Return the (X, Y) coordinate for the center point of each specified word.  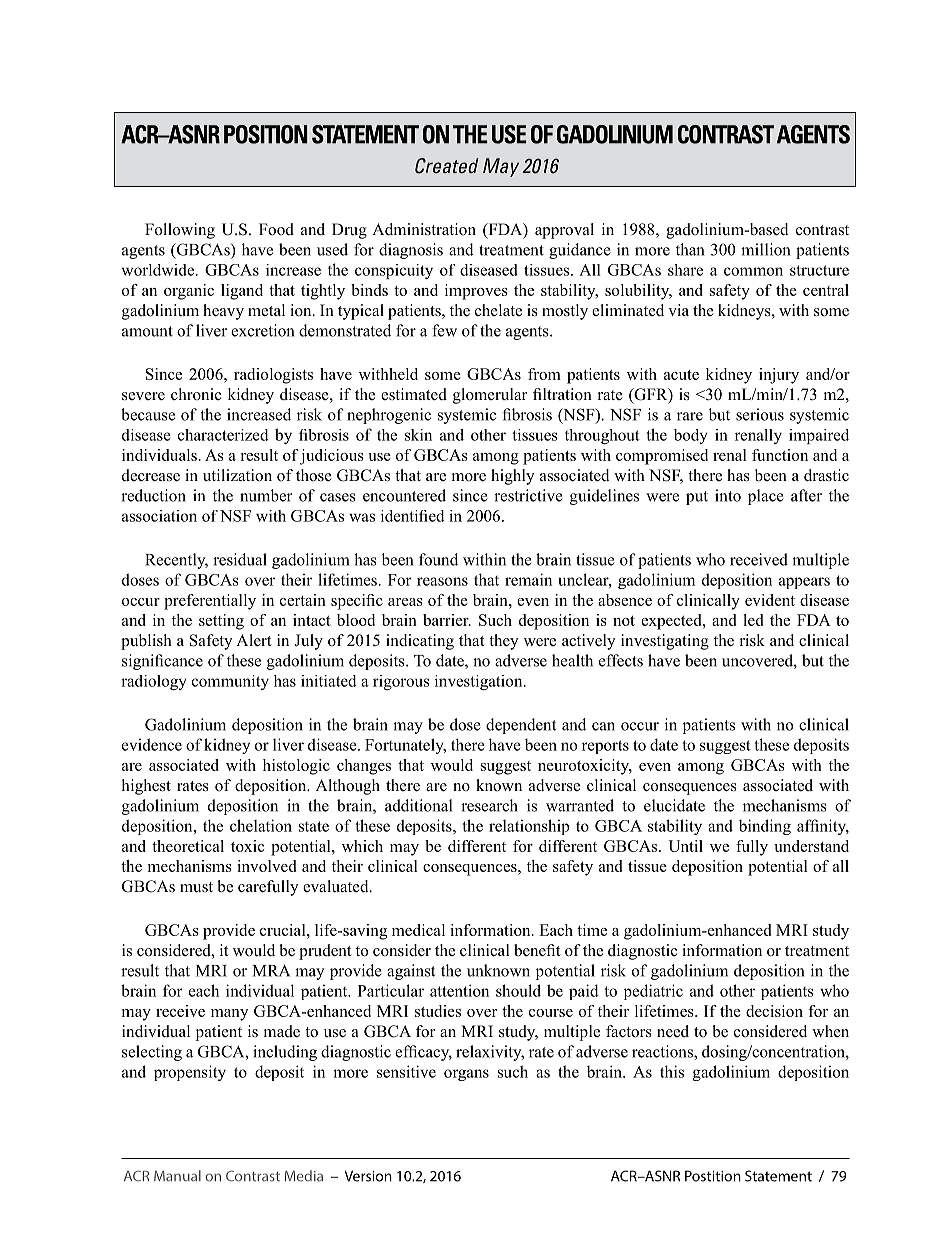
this (672, 1071)
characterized (223, 435)
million (765, 249)
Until (685, 846)
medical (418, 930)
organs (466, 1075)
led (753, 620)
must (196, 887)
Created (446, 166)
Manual (177, 1176)
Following (180, 231)
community (230, 682)
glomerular (490, 396)
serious (760, 414)
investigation (480, 682)
